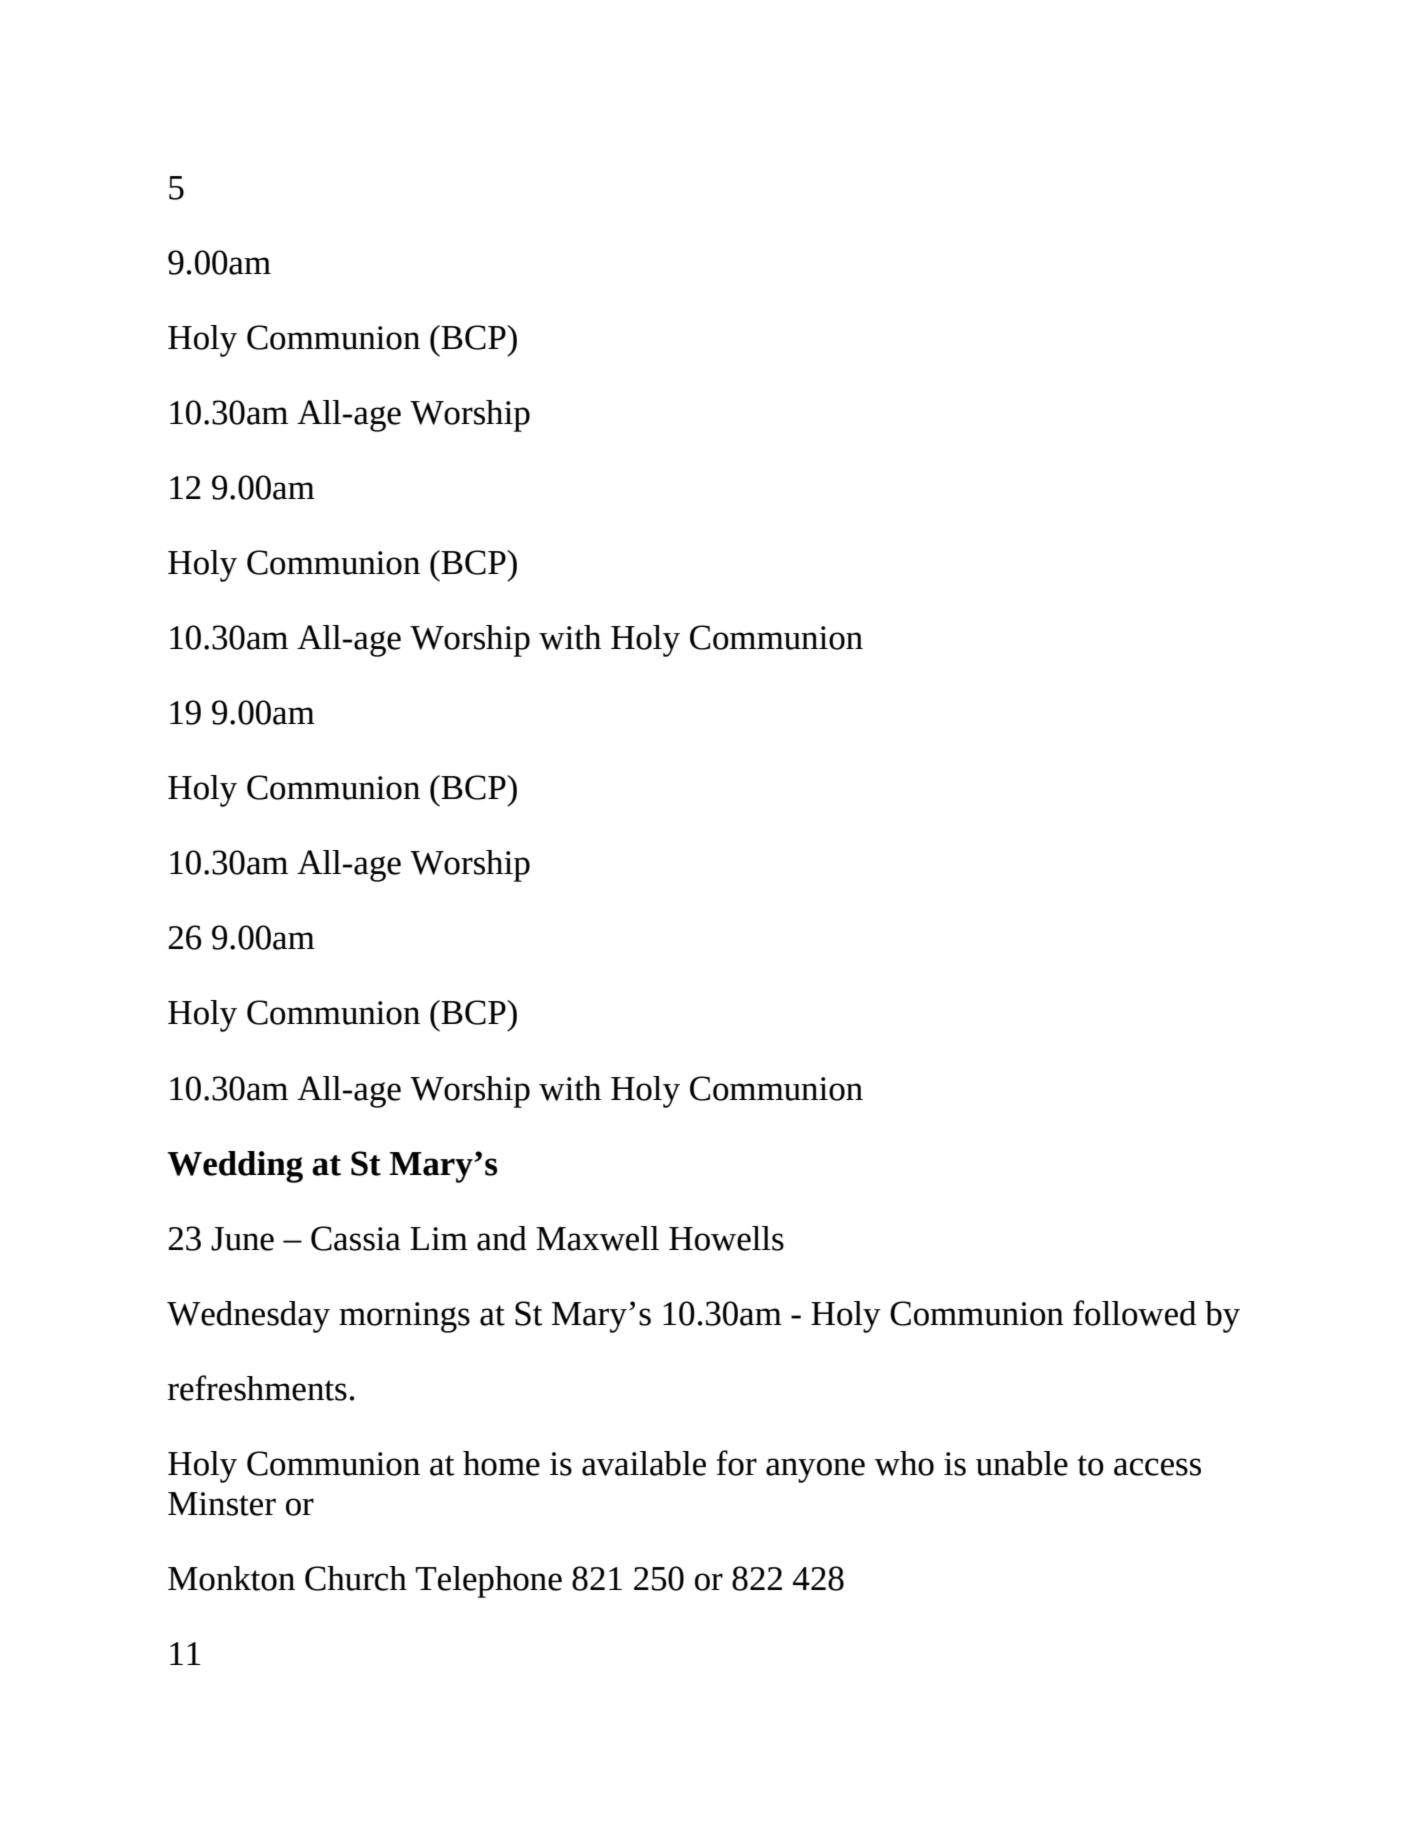  I want to click on Telephone, so click(489, 1582).
